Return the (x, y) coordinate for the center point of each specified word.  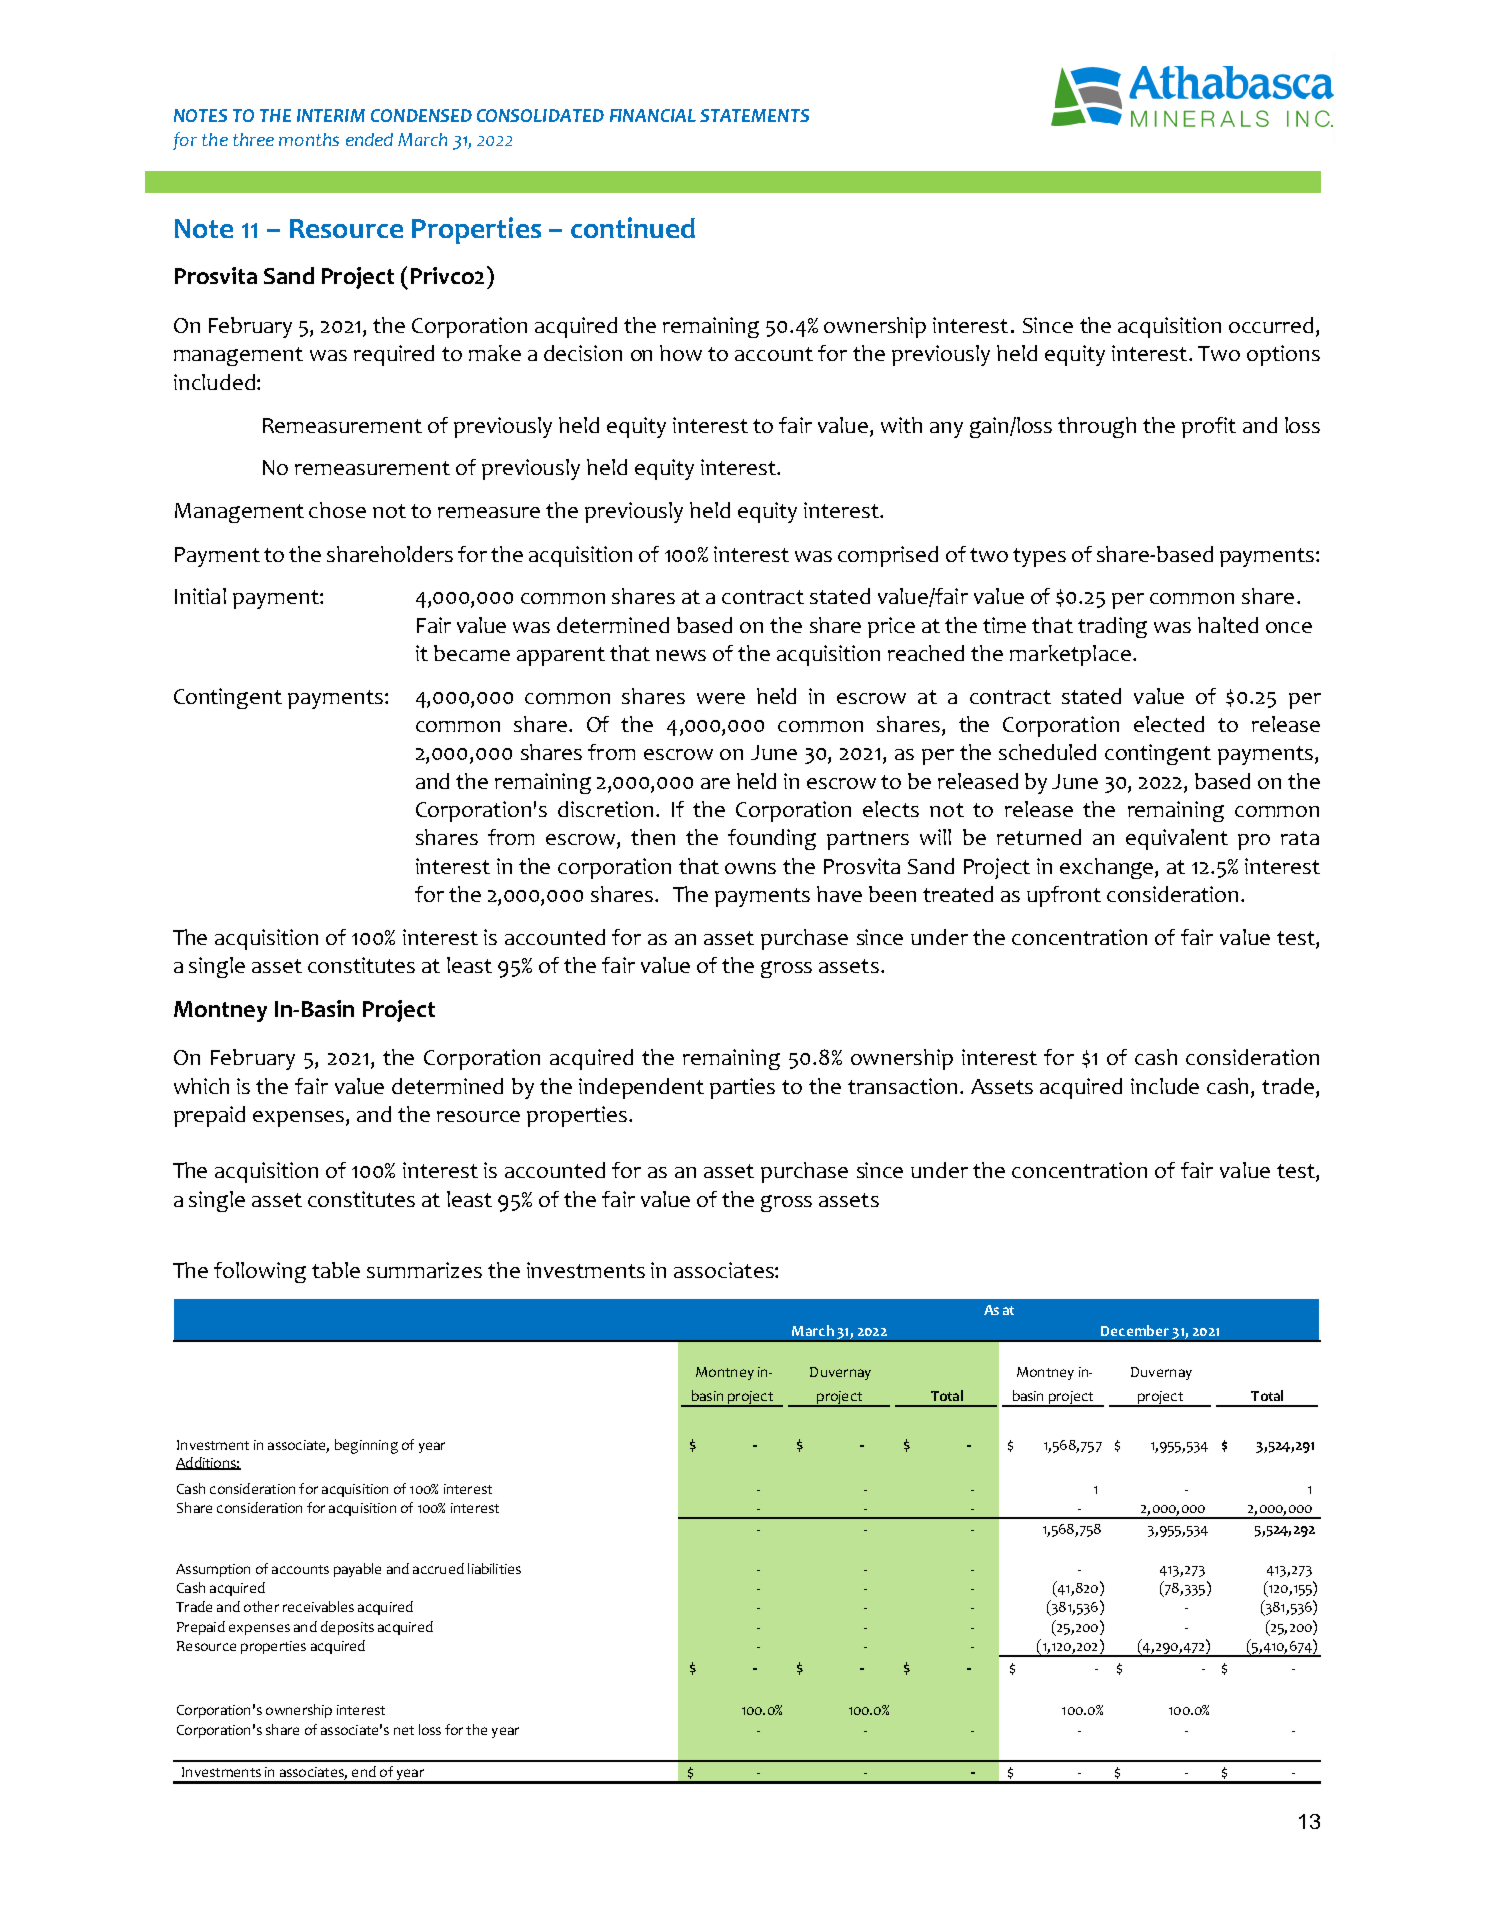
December (1135, 1330)
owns (750, 868)
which (201, 1086)
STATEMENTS (754, 115)
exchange (1108, 868)
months (309, 139)
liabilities (494, 1568)
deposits (347, 1628)
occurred (1271, 325)
